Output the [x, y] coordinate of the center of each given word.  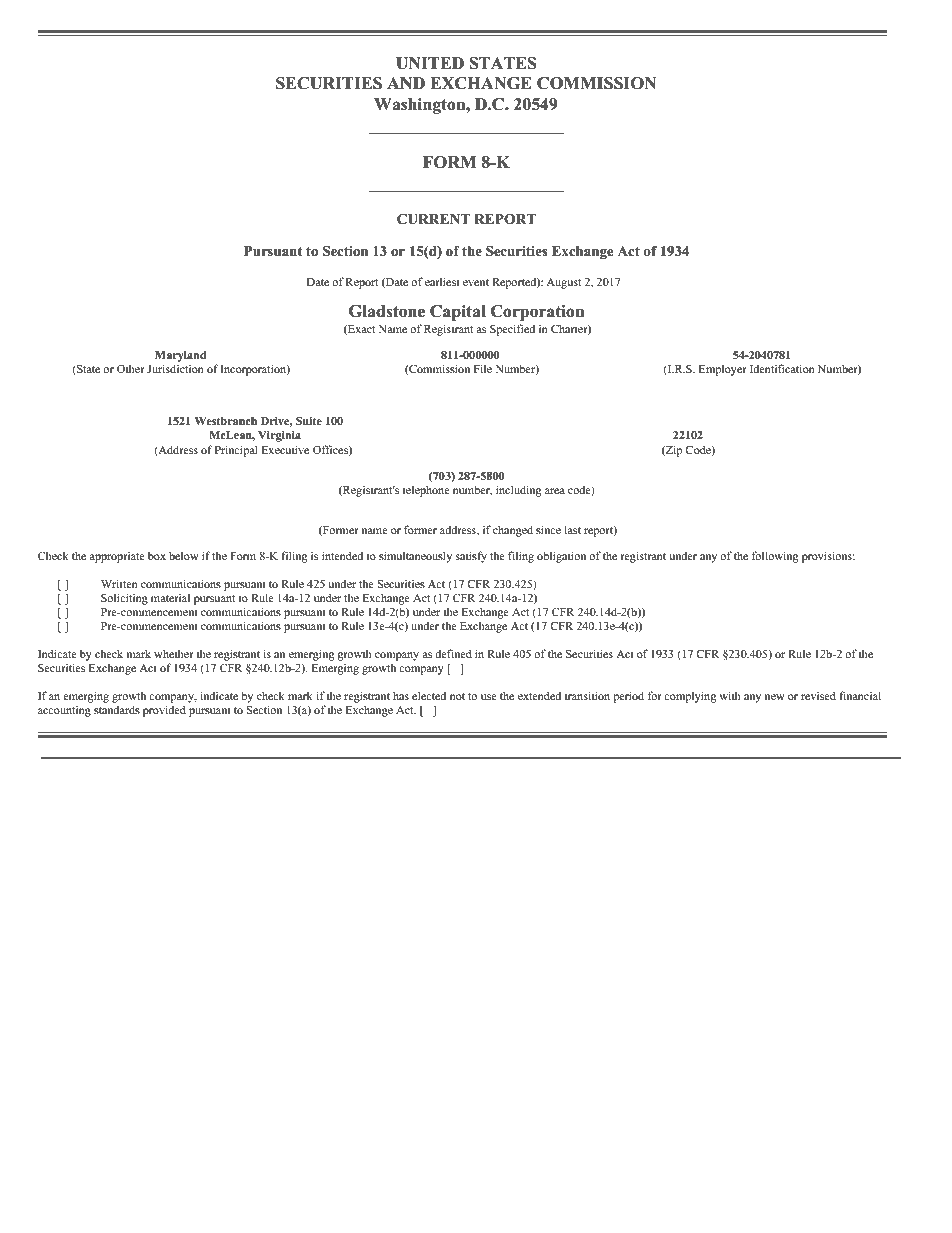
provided [164, 711]
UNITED [430, 63]
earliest [442, 281]
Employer [723, 370]
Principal [236, 451]
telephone [426, 491]
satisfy [471, 557]
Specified [512, 330]
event [476, 282]
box [157, 555]
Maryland [181, 356]
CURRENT [433, 219]
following [775, 557]
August [563, 283]
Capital [458, 313]
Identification [782, 368]
